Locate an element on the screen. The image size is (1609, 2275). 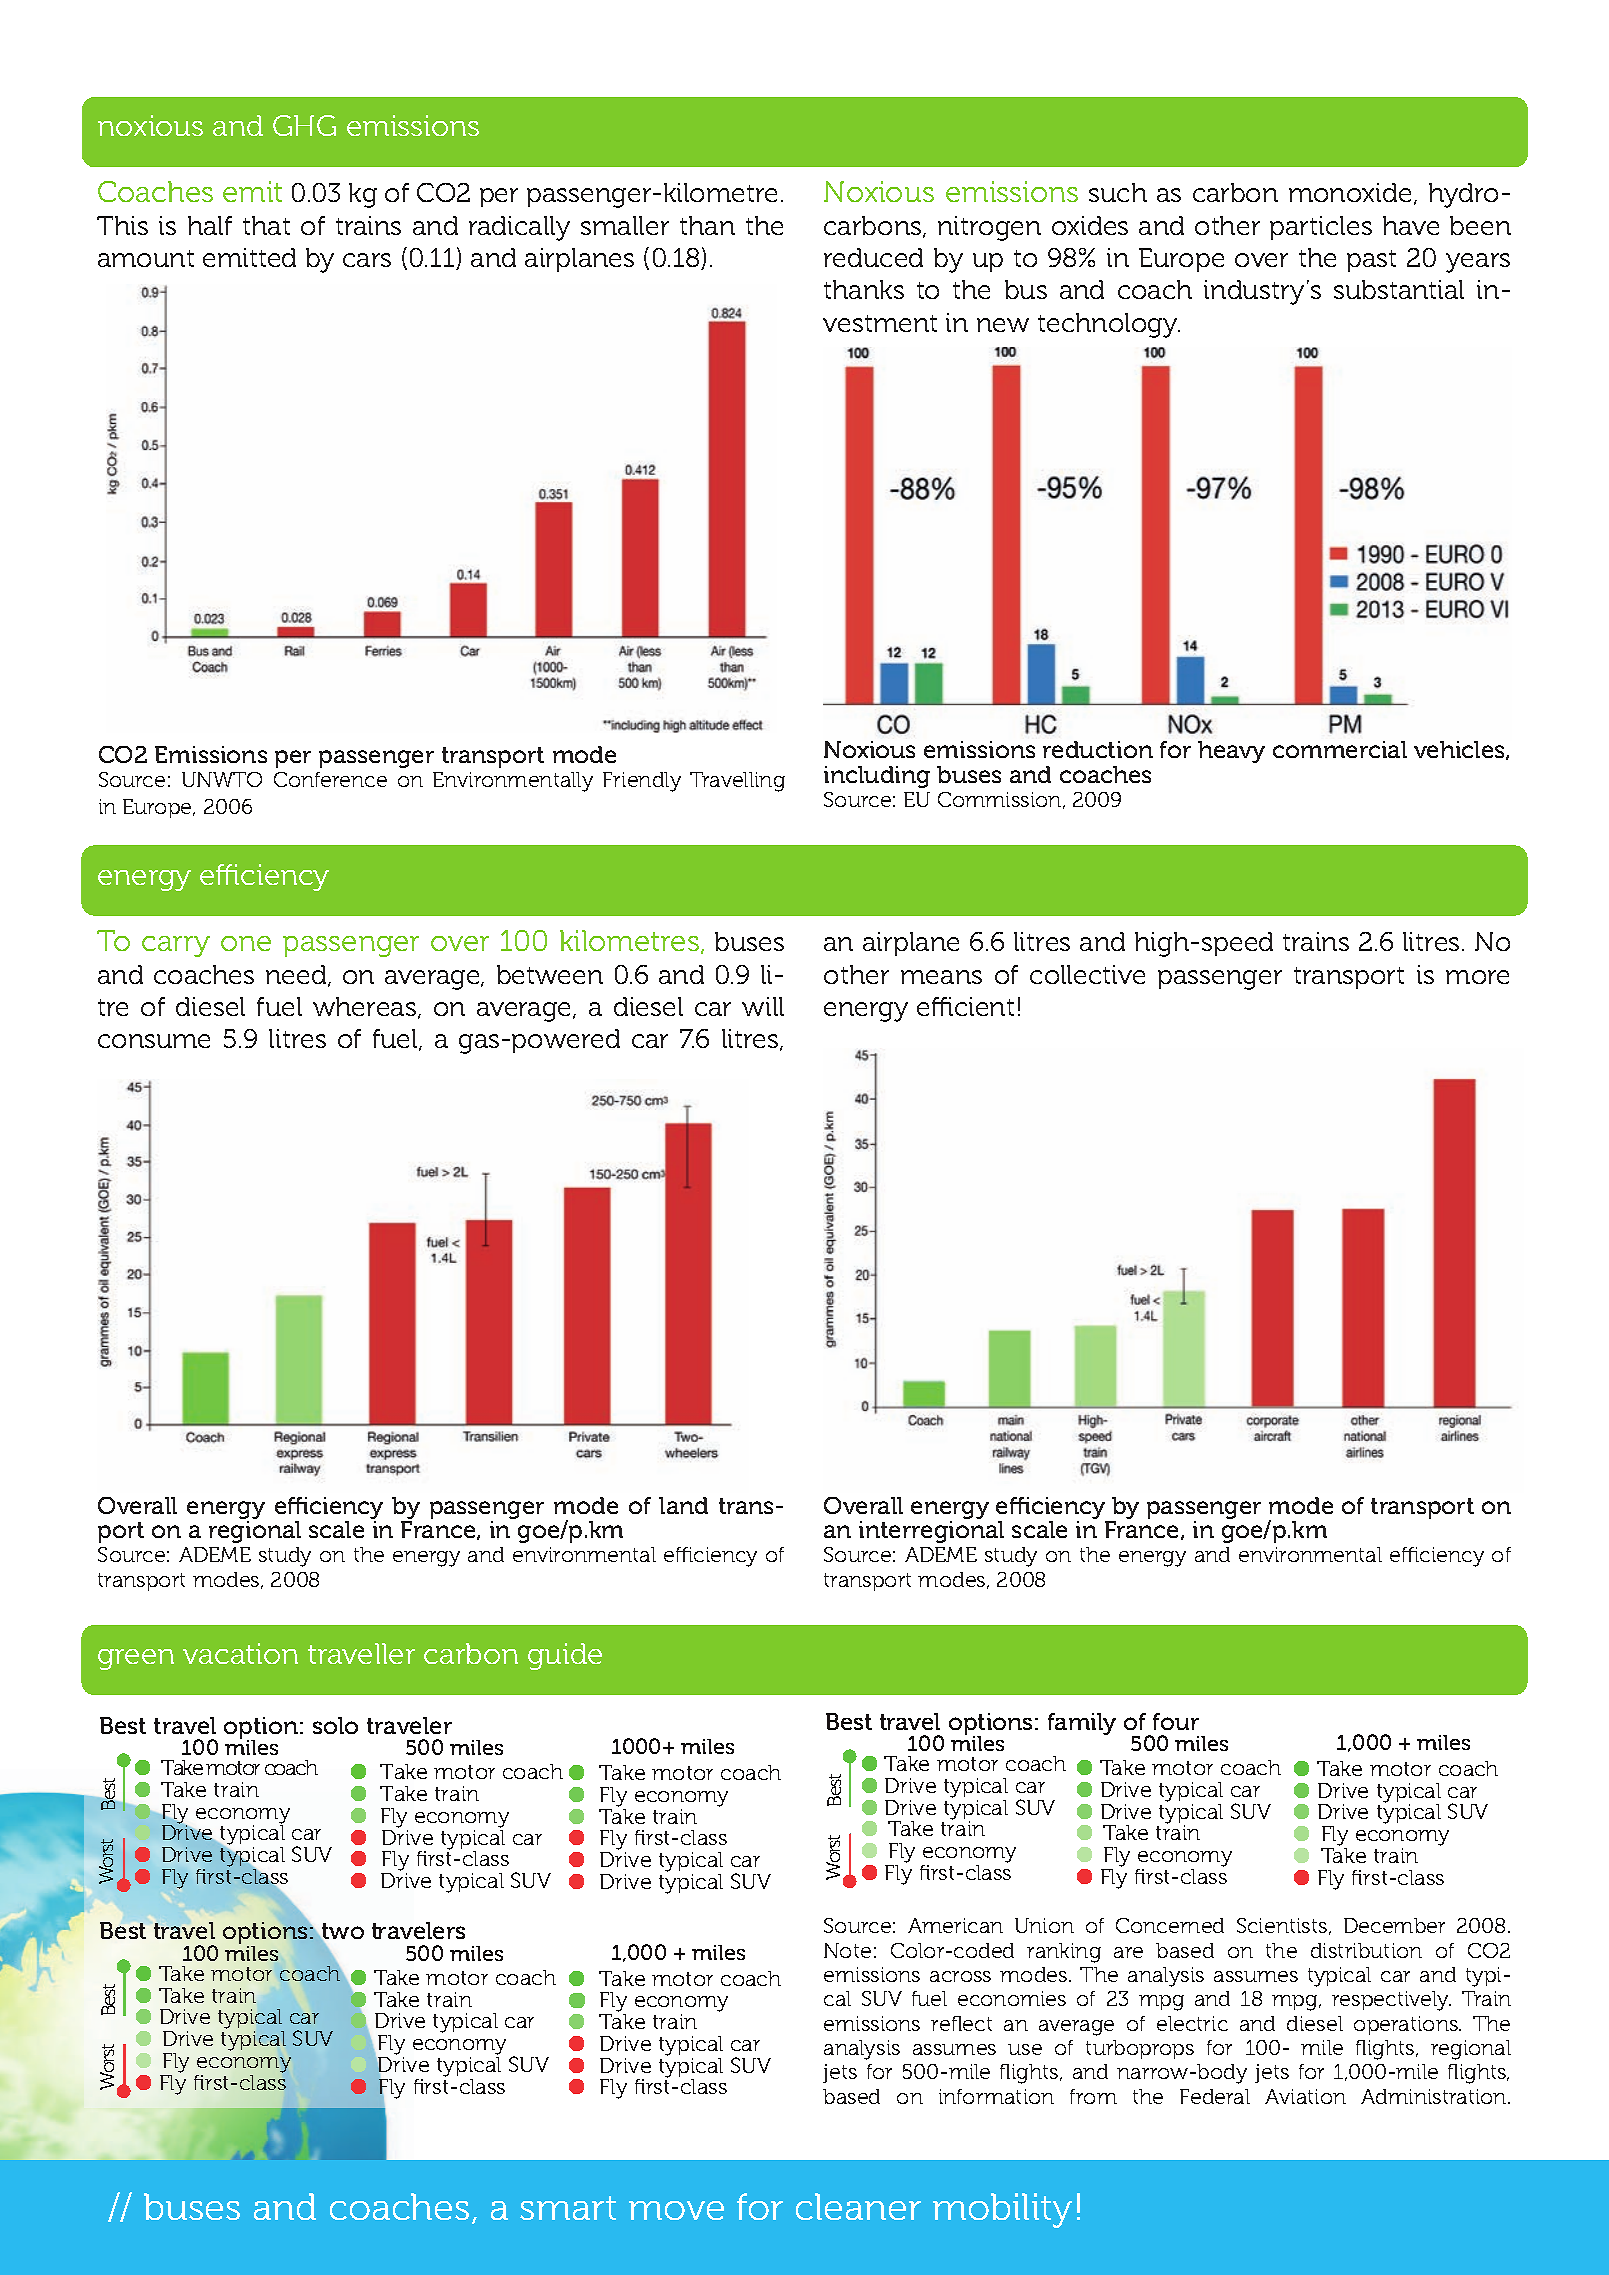
that is located at coordinates (266, 225).
